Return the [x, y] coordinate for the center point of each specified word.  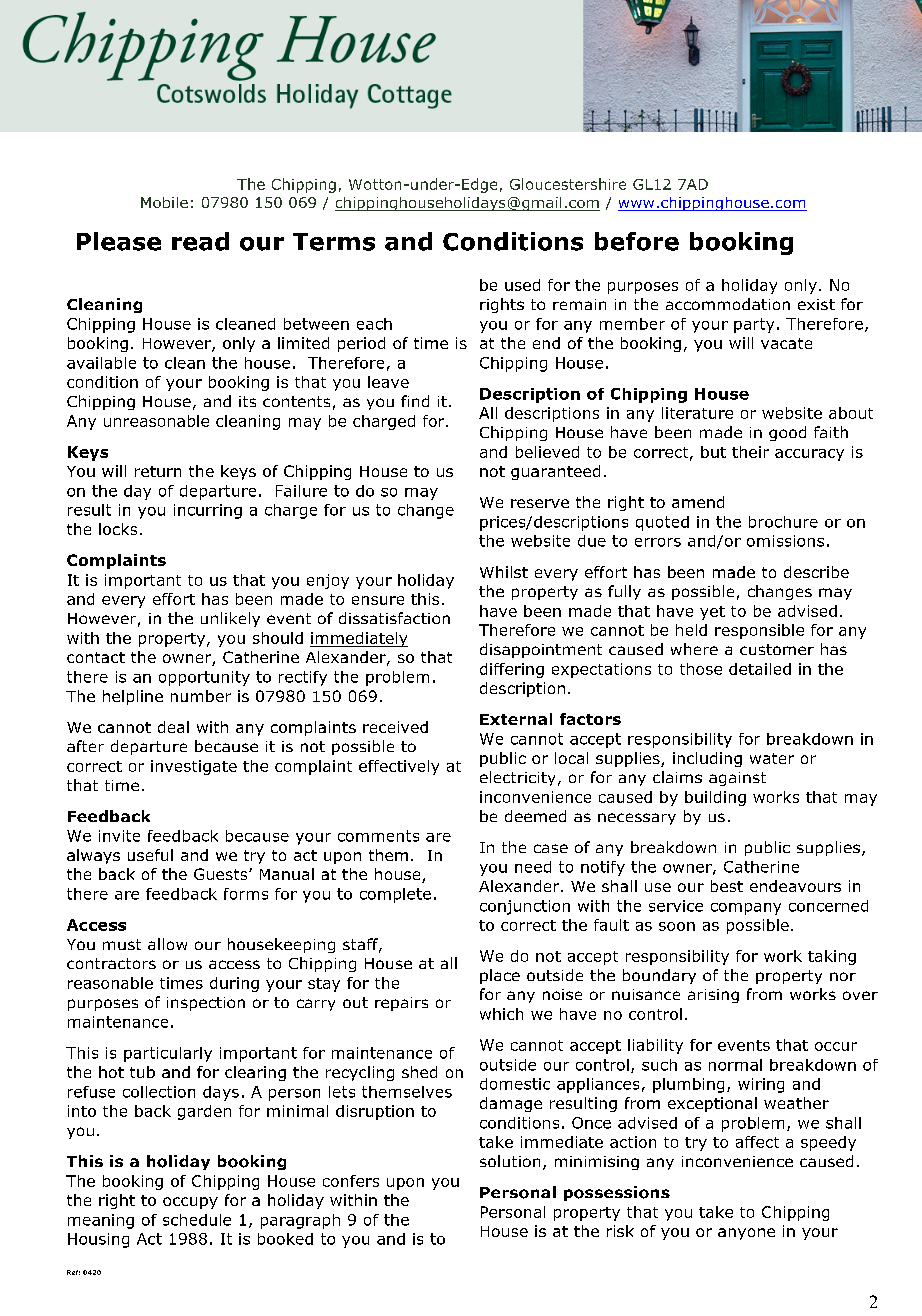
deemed [535, 816]
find [415, 401]
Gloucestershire [568, 184]
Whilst [504, 572]
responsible [759, 631]
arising [713, 996]
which [501, 1014]
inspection [206, 1004]
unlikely [230, 619]
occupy [190, 1203]
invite [119, 836]
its [247, 401]
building [715, 798]
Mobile [164, 202]
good [787, 433]
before [637, 241]
